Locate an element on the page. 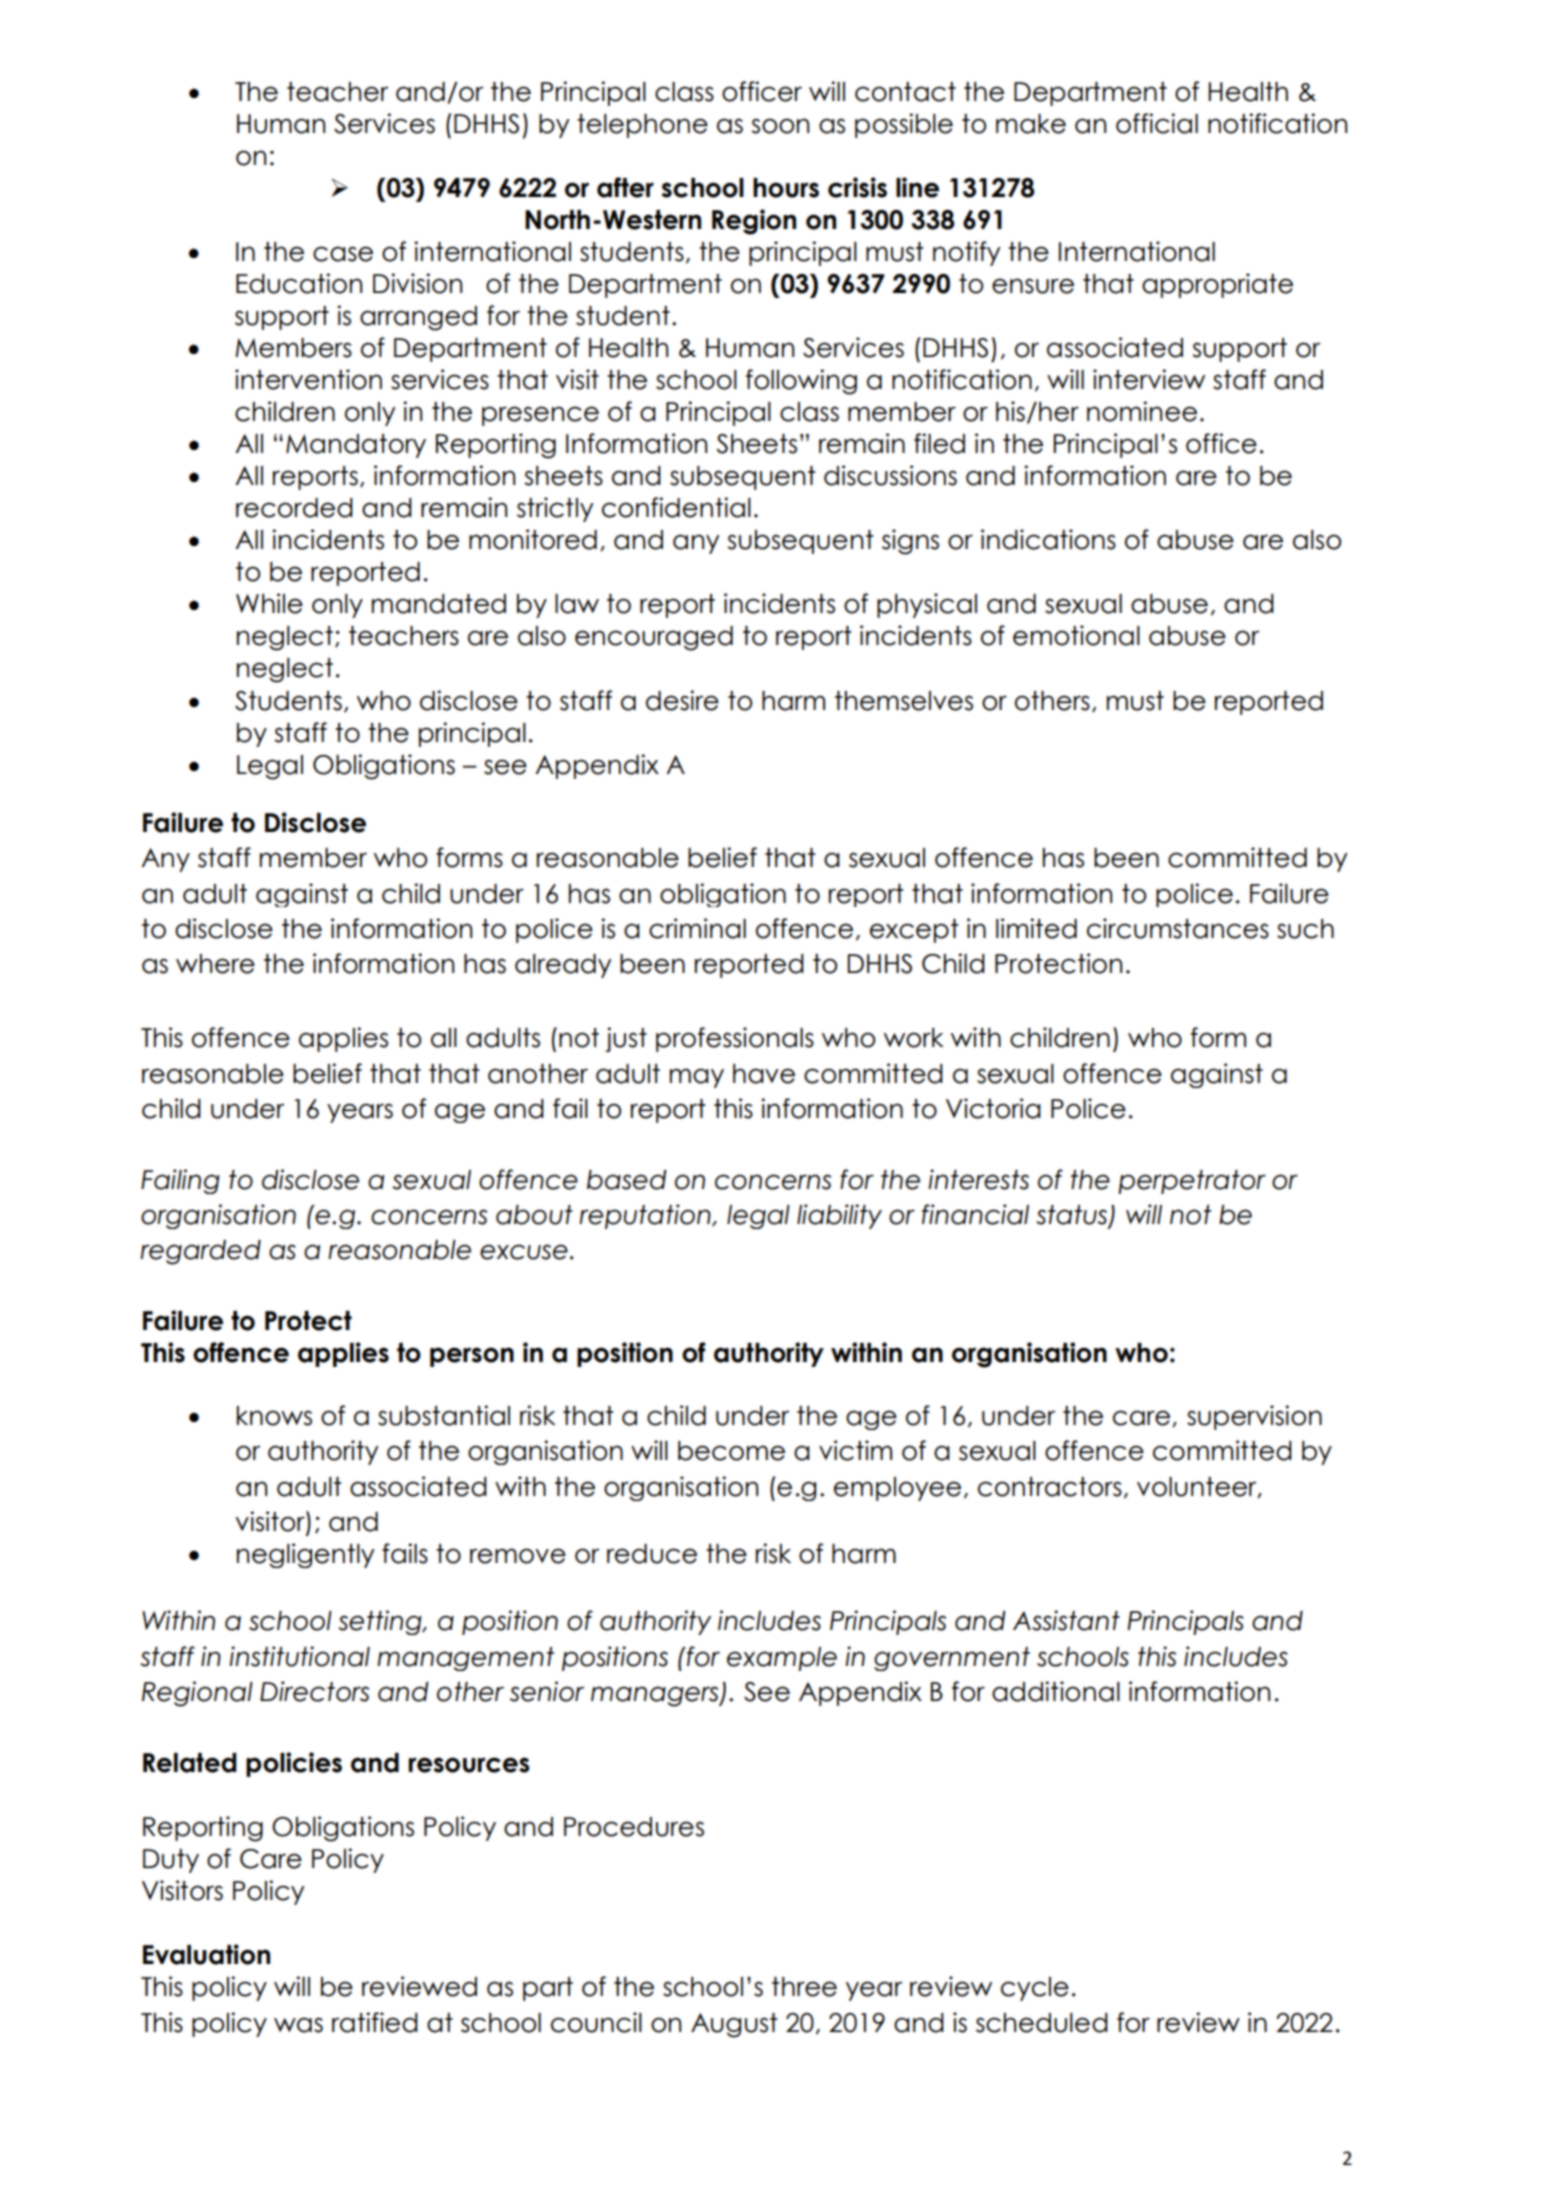  desire is located at coordinates (682, 700).
